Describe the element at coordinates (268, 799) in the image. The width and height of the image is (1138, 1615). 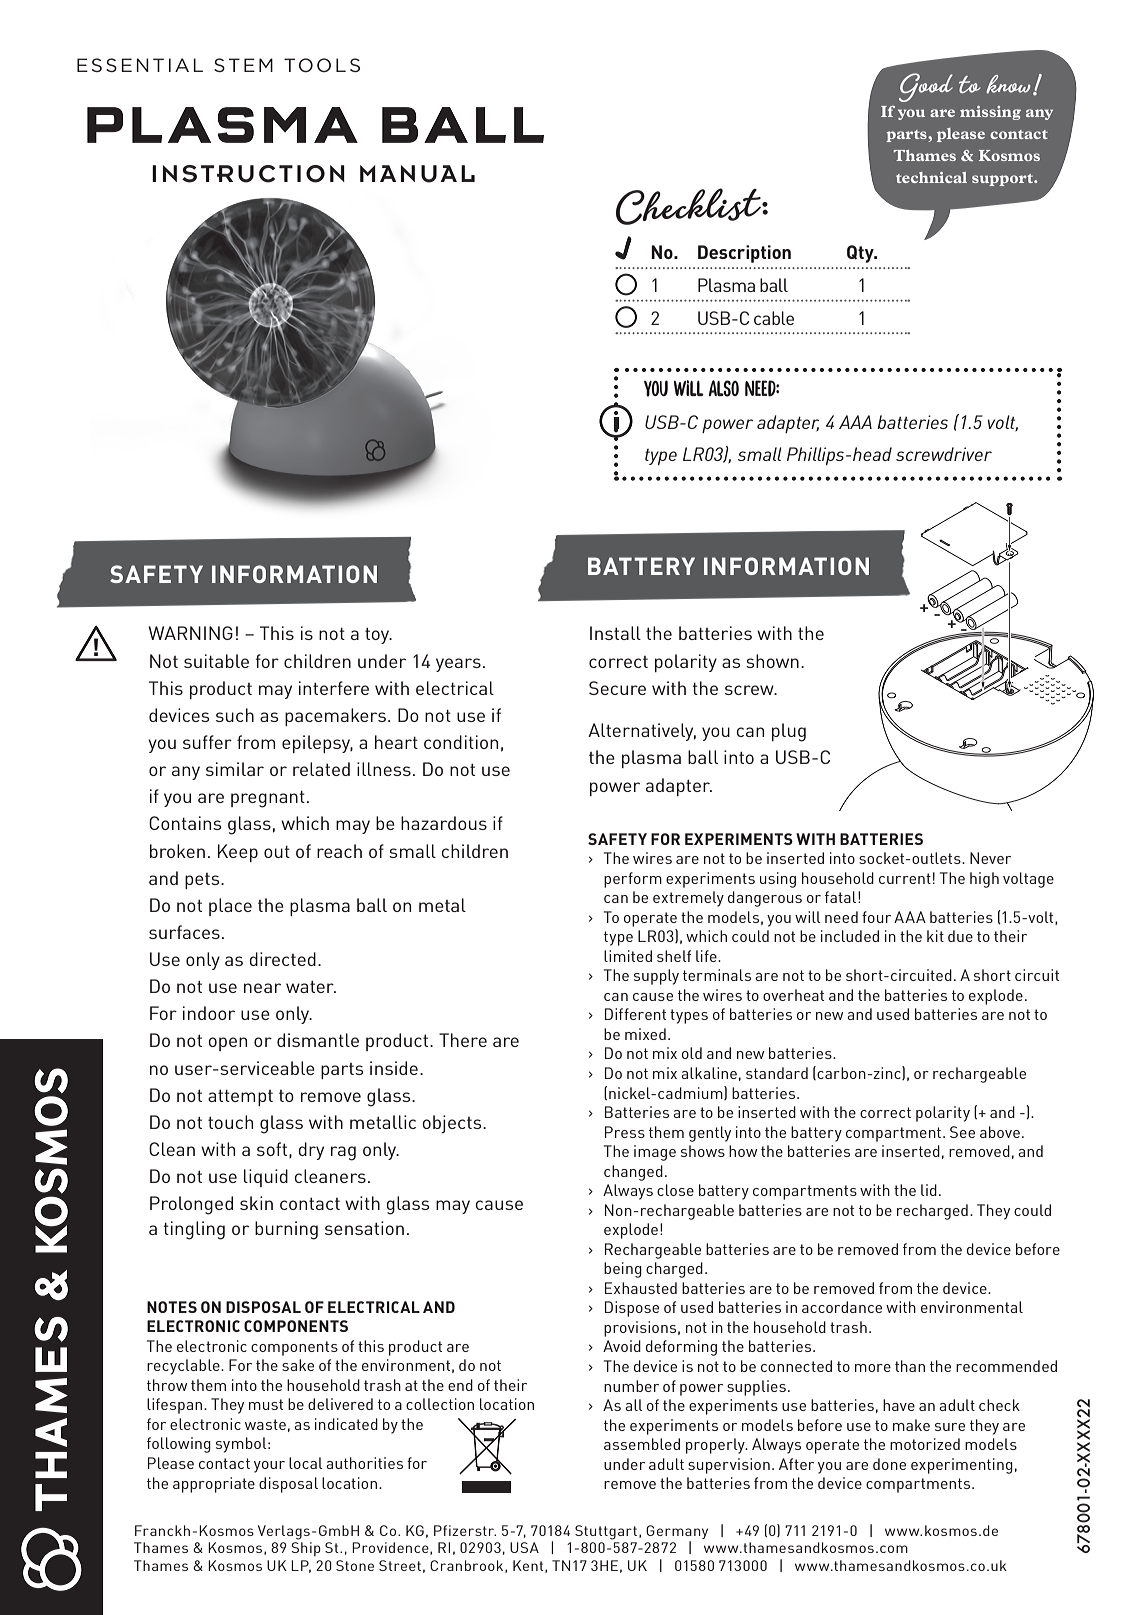
I see `pregnant` at that location.
